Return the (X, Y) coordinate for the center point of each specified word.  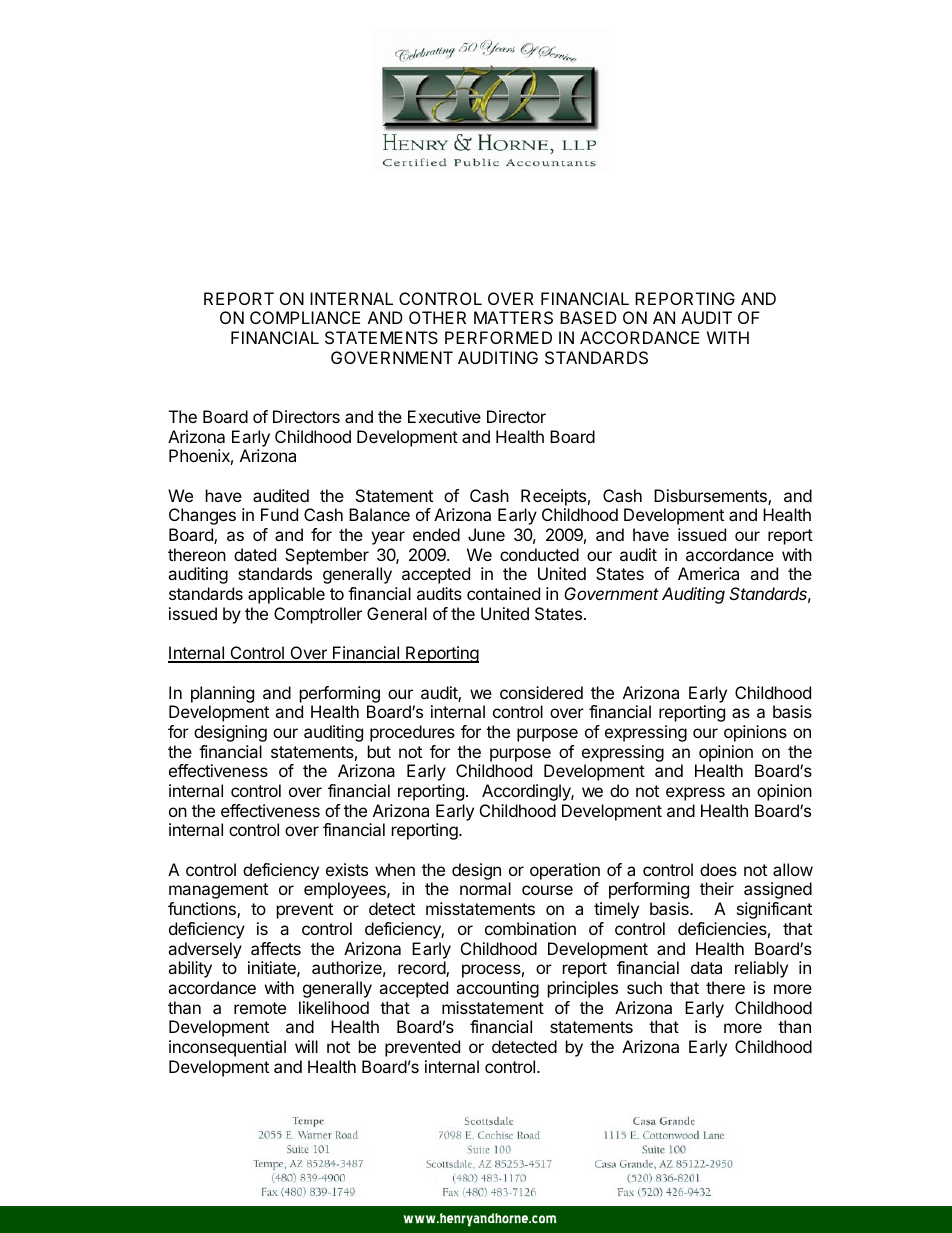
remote (260, 1008)
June (486, 534)
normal (485, 888)
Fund (279, 514)
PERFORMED (498, 337)
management (218, 891)
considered (541, 692)
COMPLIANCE (305, 317)
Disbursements (711, 497)
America (708, 573)
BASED (588, 317)
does (718, 869)
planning (222, 694)
